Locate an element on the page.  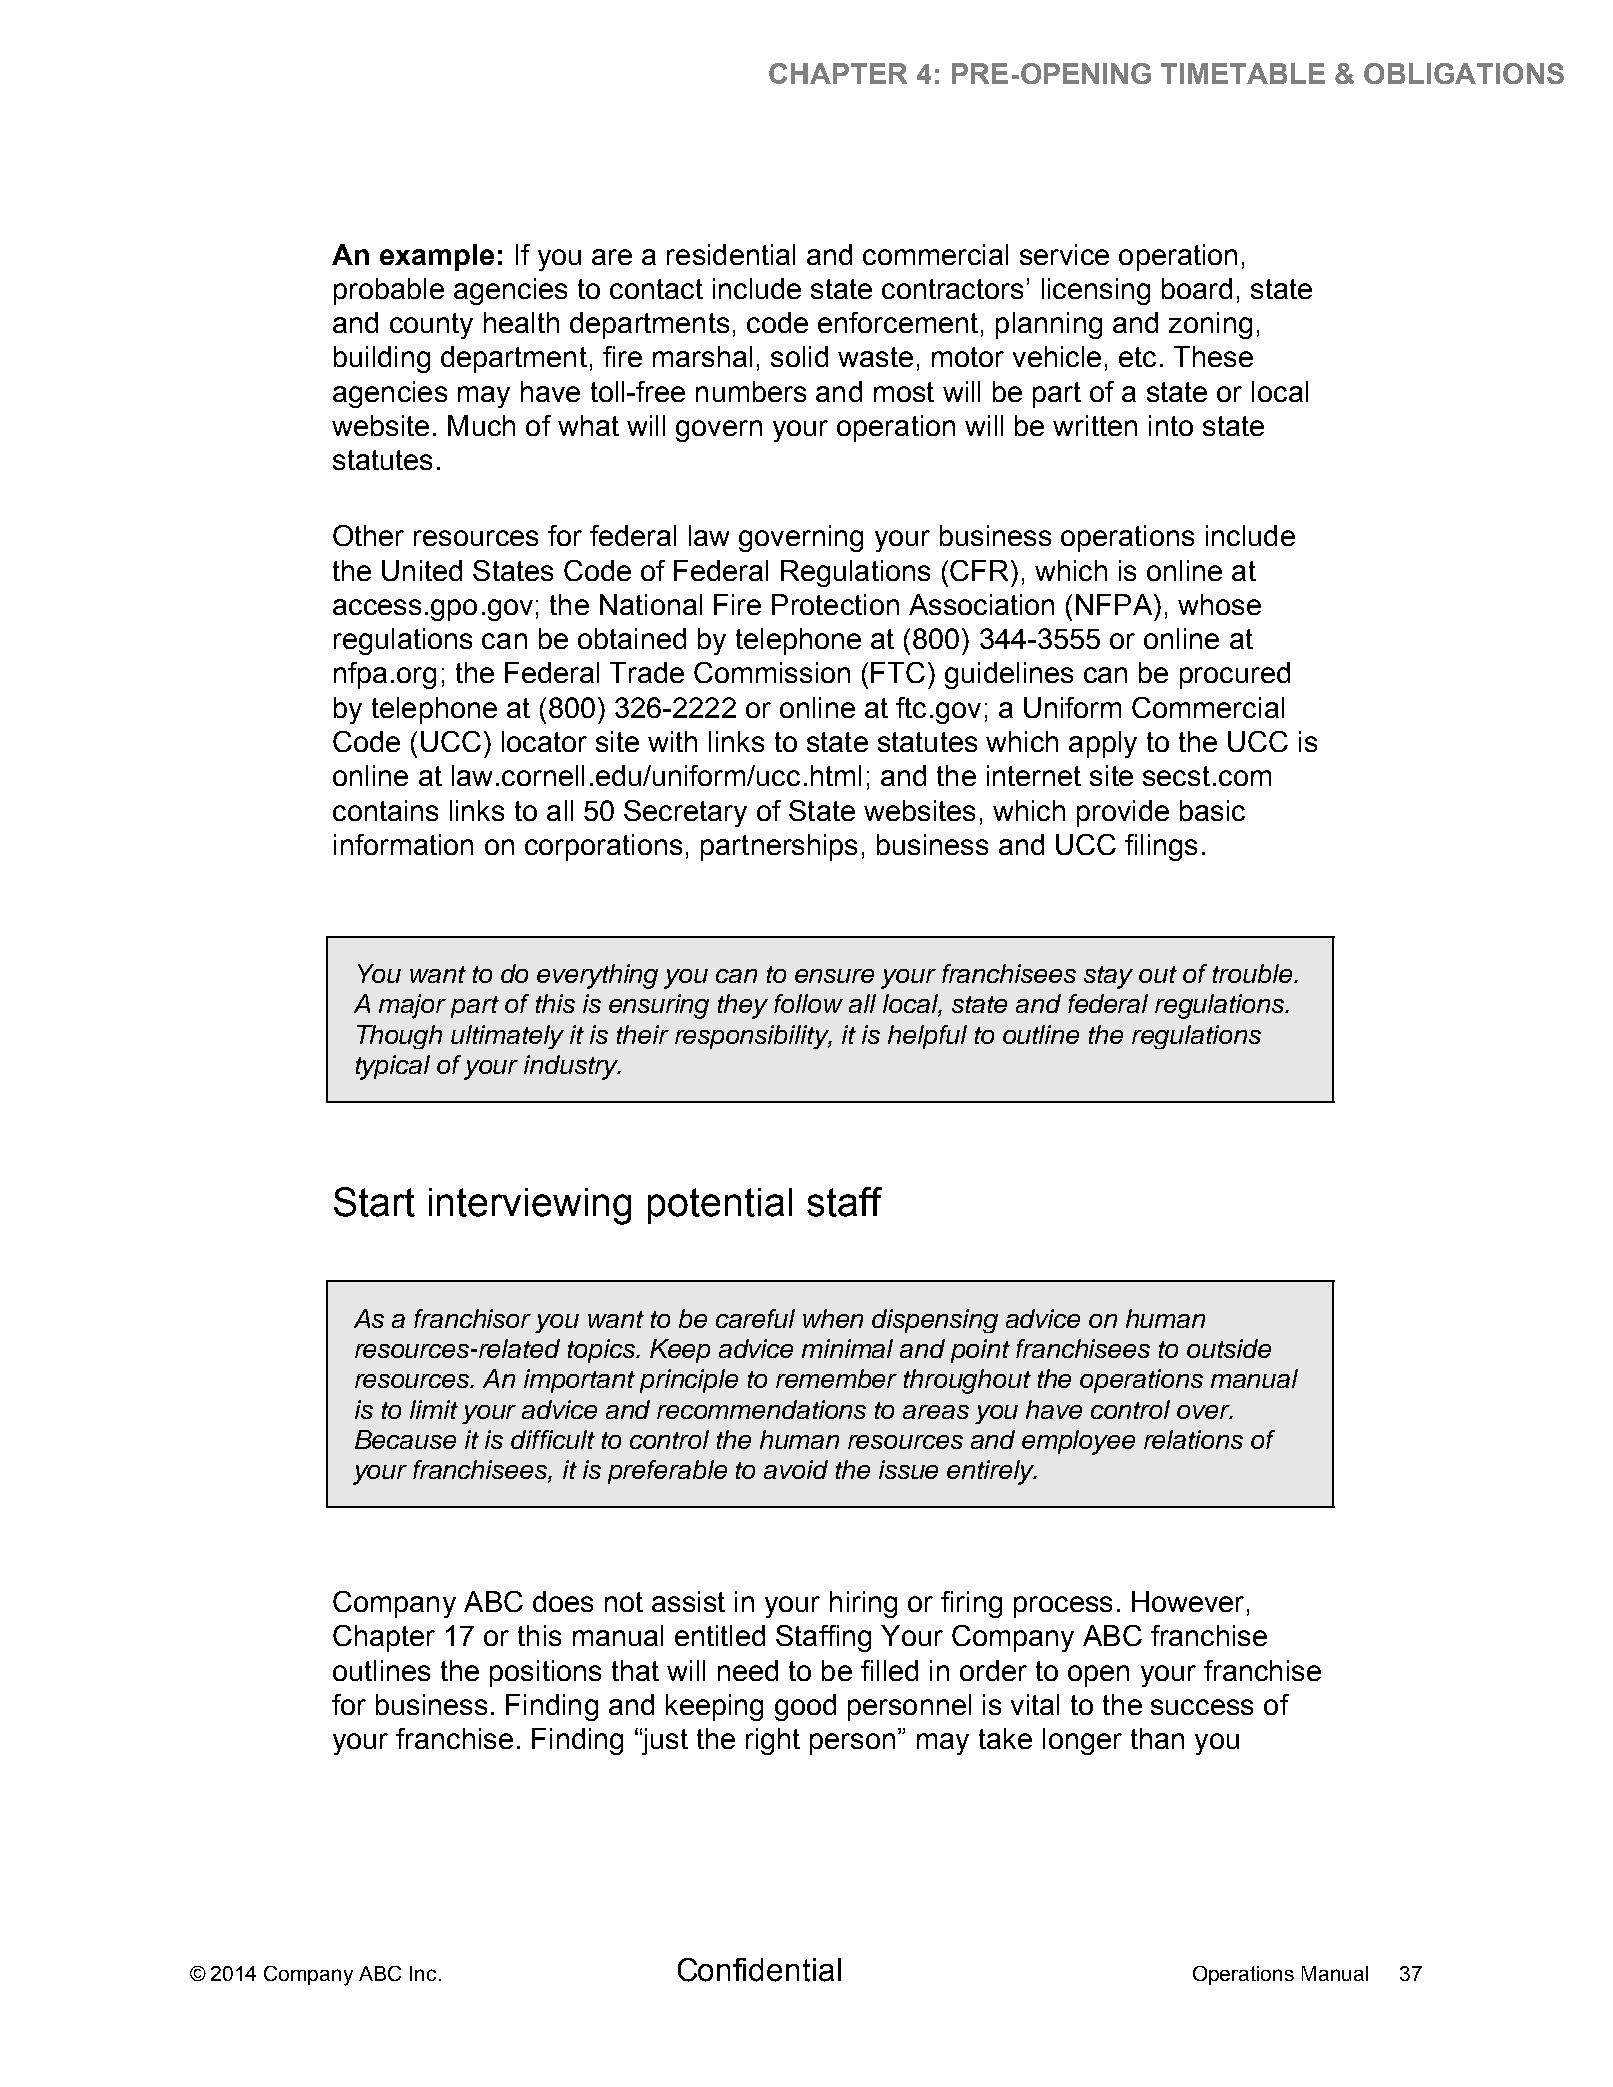
hiring is located at coordinates (863, 1604).
